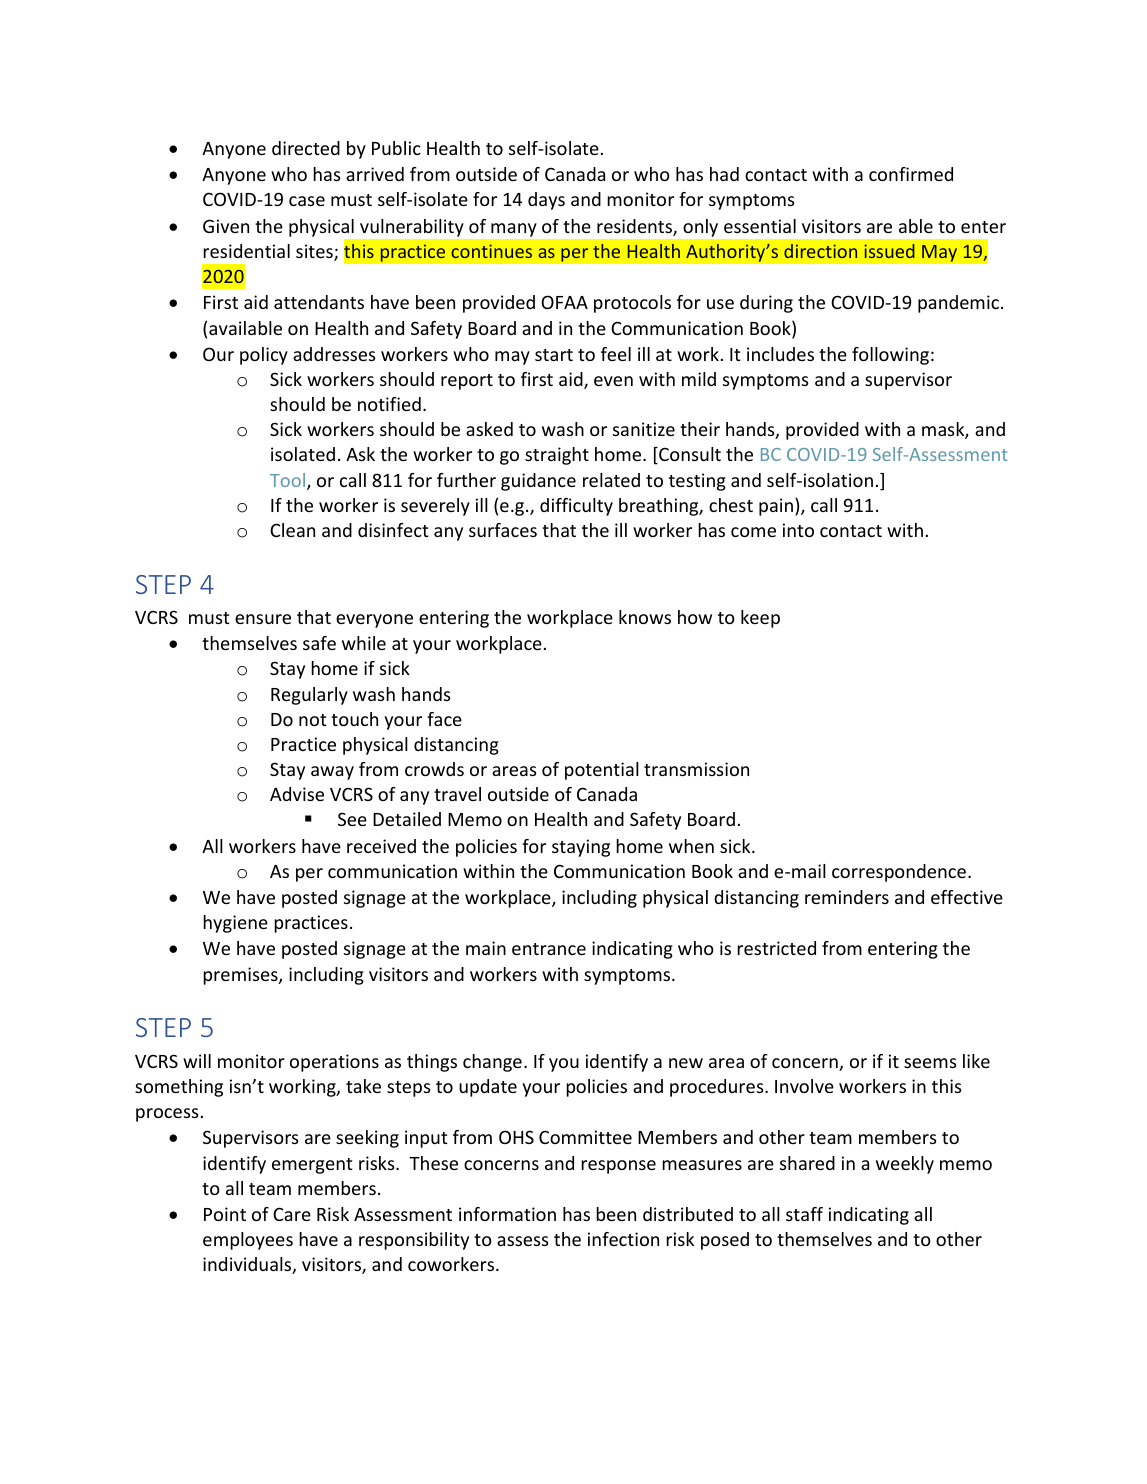  I want to click on case, so click(307, 201).
